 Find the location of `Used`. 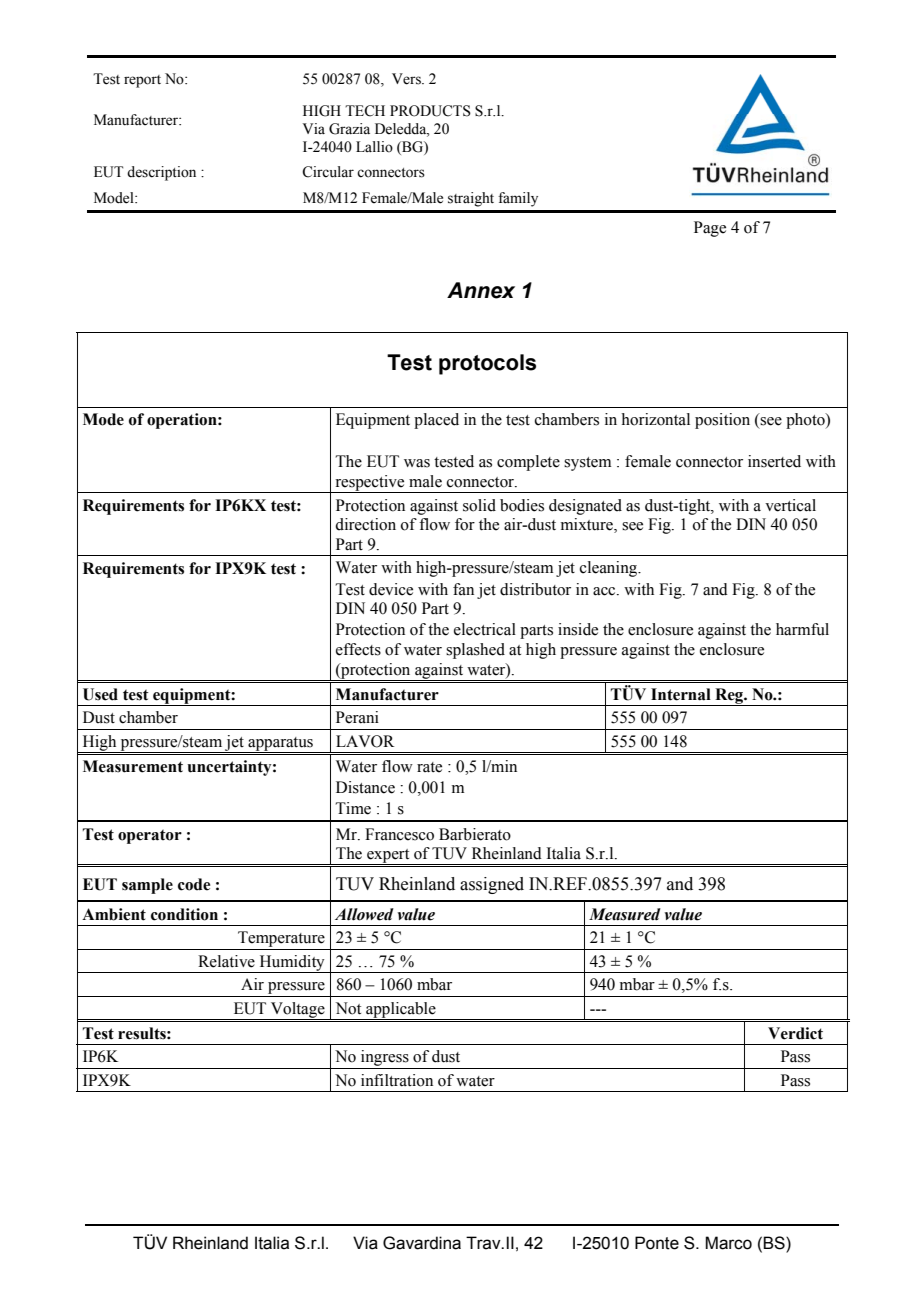

Used is located at coordinates (100, 694).
